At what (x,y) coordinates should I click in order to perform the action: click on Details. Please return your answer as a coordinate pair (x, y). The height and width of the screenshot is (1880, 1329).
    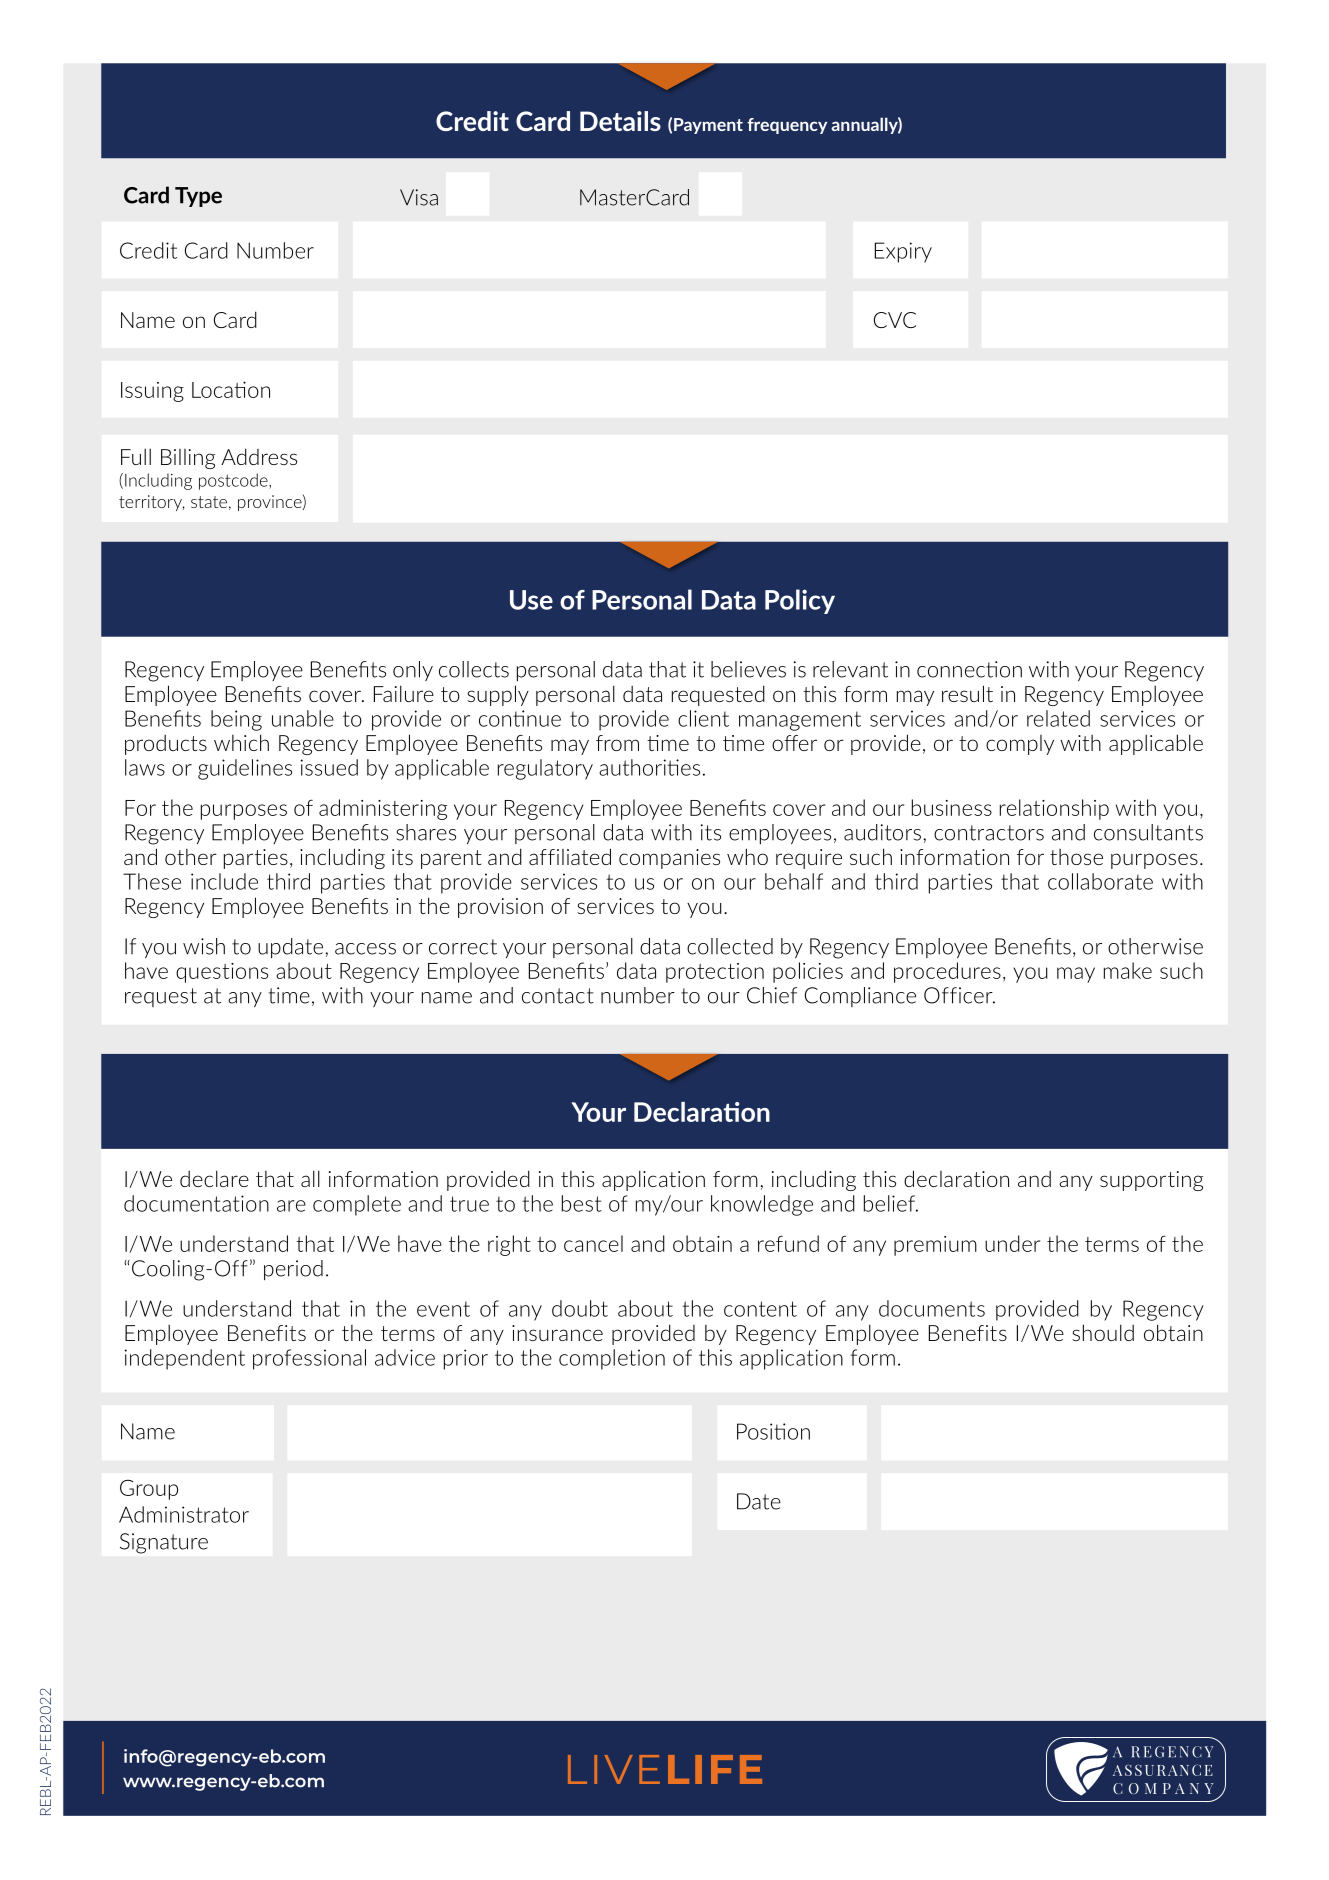
    Looking at the image, I should click on (620, 121).
